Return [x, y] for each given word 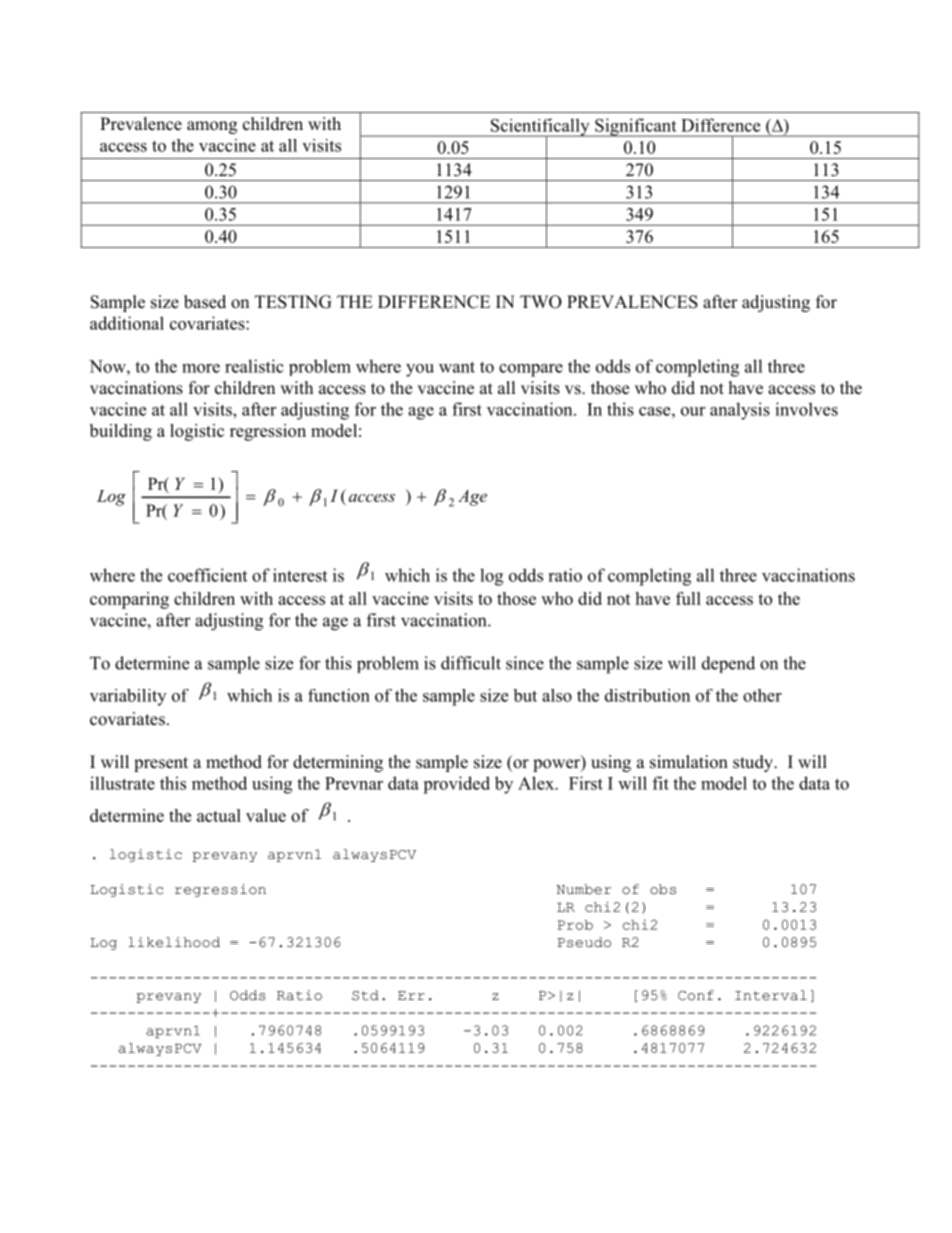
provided [456, 785]
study [754, 763]
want [457, 367]
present [161, 764]
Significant [636, 127]
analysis [740, 411]
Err [411, 995]
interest [300, 575]
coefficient [207, 575]
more [201, 368]
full [688, 598]
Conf [696, 995]
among [212, 127]
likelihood [174, 942]
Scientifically [540, 128]
